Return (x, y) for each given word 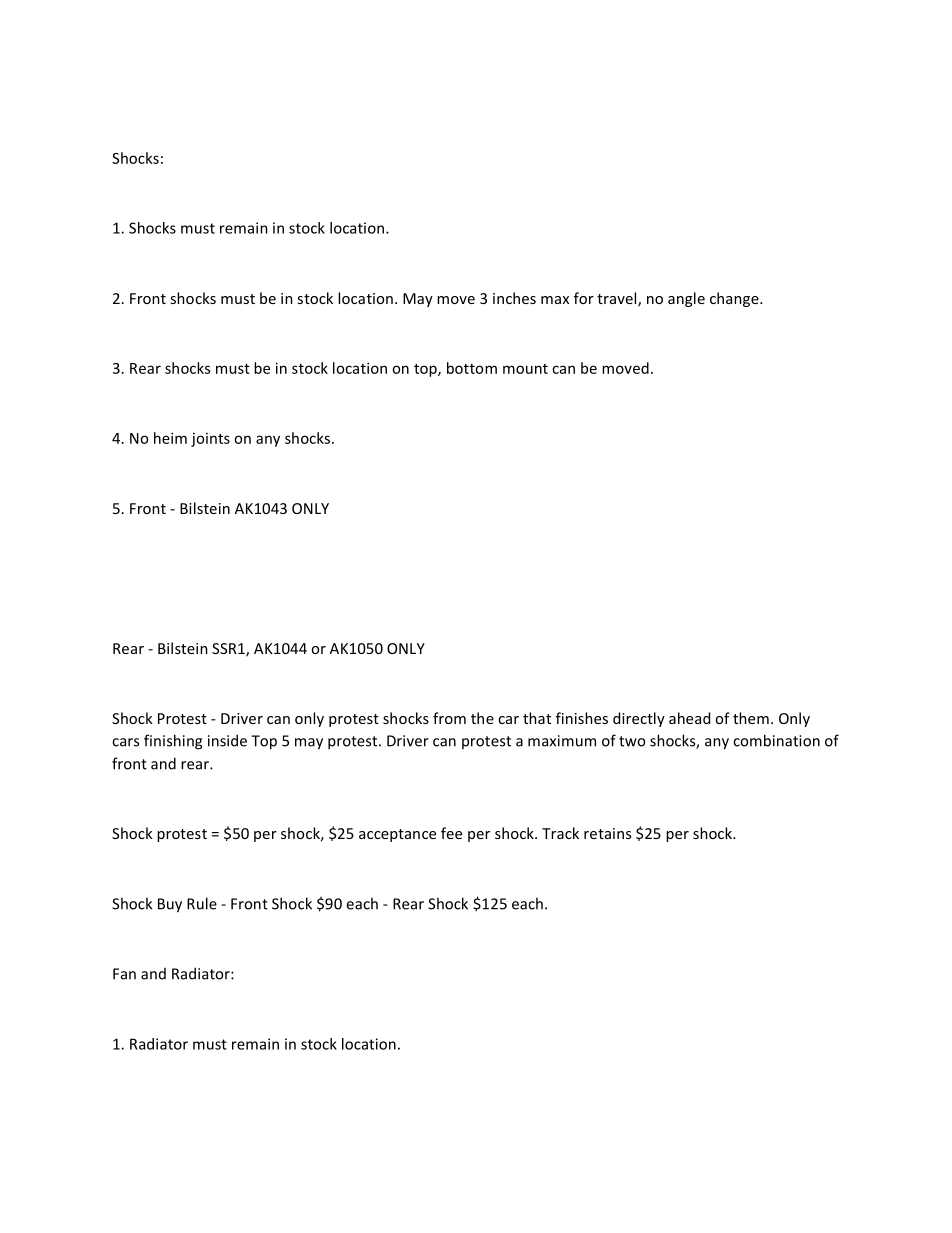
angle (686, 299)
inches (514, 298)
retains (607, 833)
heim (170, 438)
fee (451, 833)
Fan (124, 974)
